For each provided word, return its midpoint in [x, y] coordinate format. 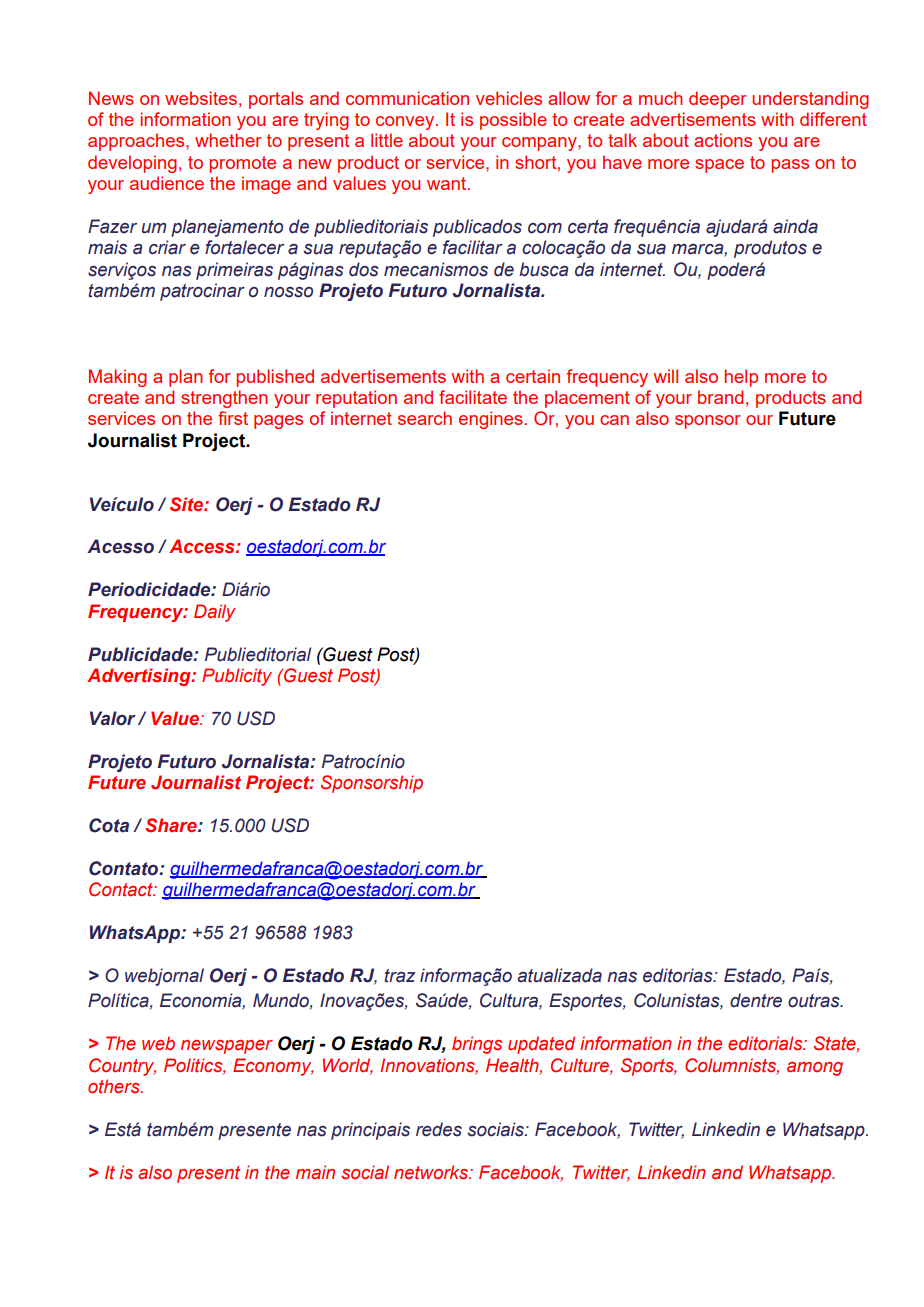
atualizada [560, 975]
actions [723, 140]
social [365, 1172]
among [815, 1069]
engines [491, 420]
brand [720, 397]
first [233, 418]
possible [513, 121]
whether [228, 140]
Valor [113, 718]
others [115, 1086]
